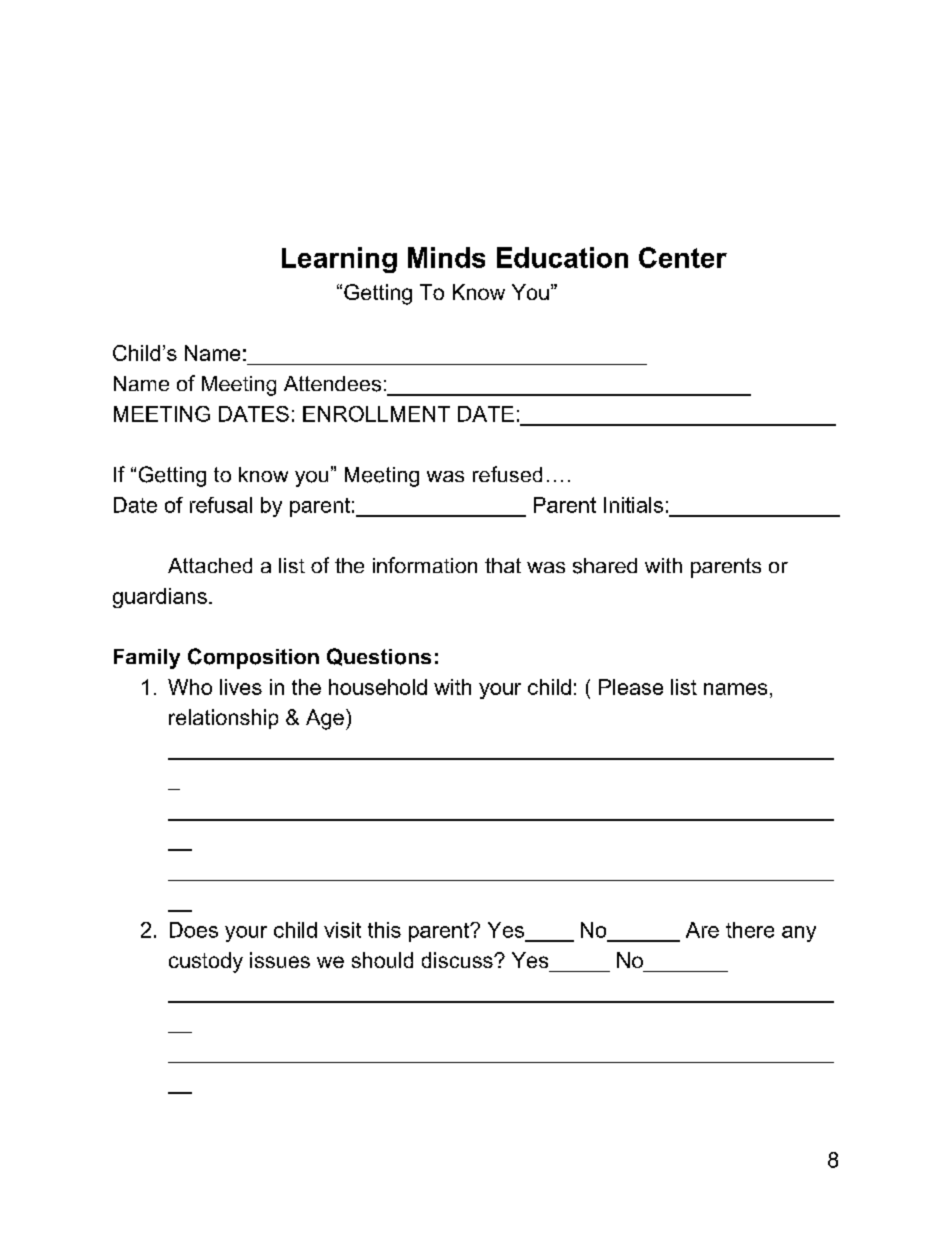  Describe the element at coordinates (750, 930) in the screenshot. I see `there` at that location.
